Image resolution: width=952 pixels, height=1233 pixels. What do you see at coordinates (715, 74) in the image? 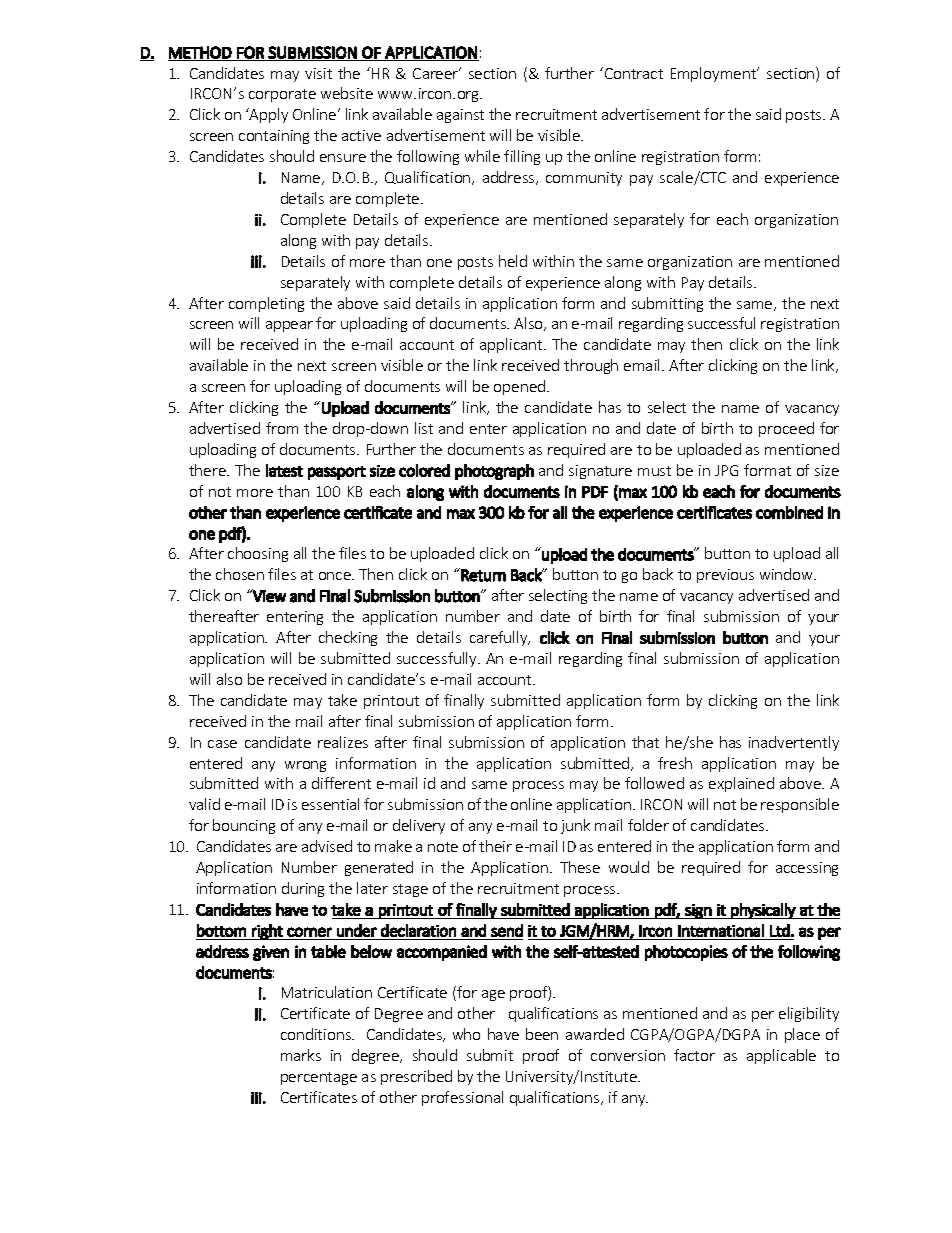
I see `Employment` at bounding box center [715, 74].
